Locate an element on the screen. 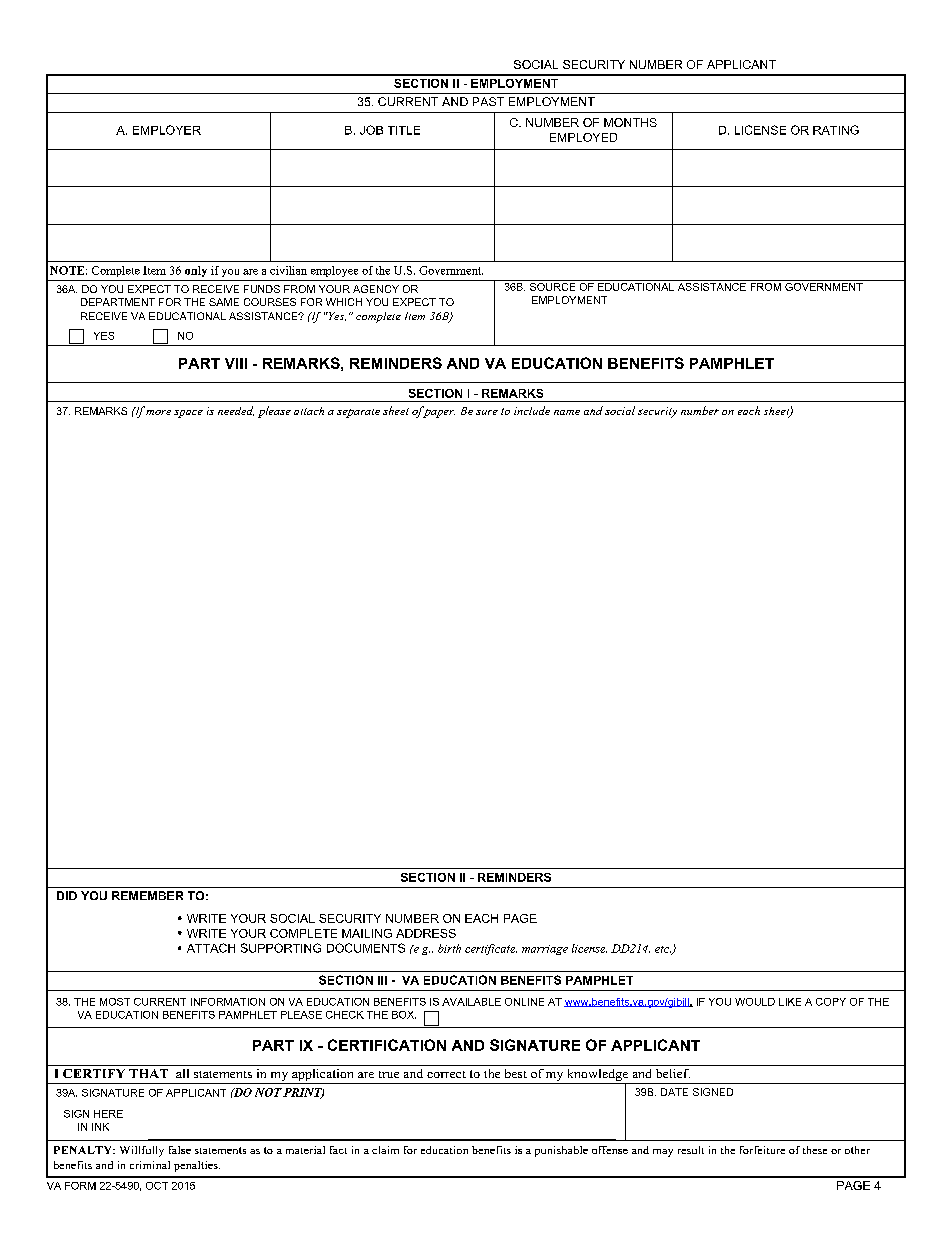 This screenshot has height=1233, width=952. paper is located at coordinates (438, 412).
